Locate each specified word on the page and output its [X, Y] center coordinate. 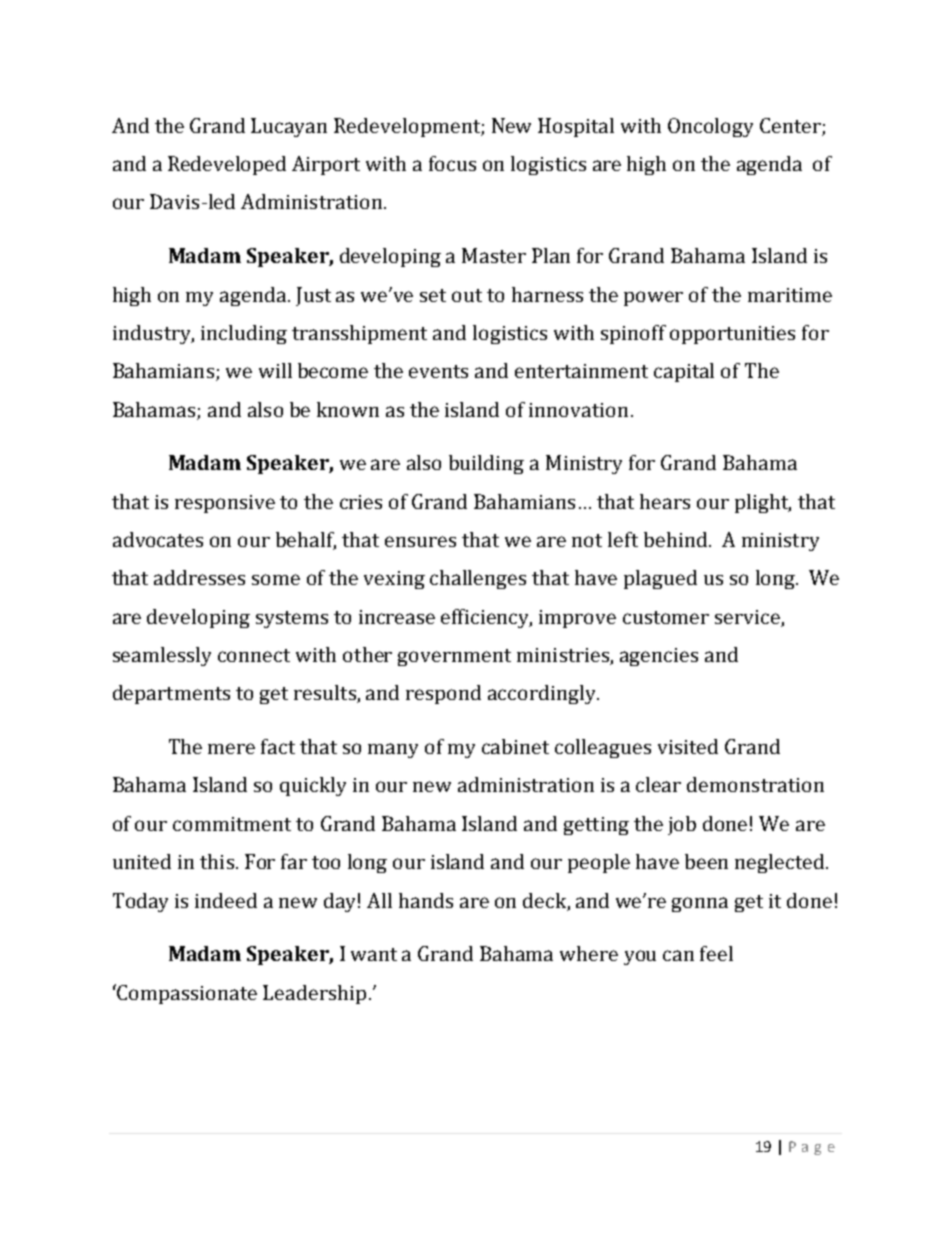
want [374, 954]
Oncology [710, 127]
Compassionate [187, 994]
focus [452, 163]
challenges [478, 579]
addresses [199, 577]
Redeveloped [227, 165]
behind [677, 539]
